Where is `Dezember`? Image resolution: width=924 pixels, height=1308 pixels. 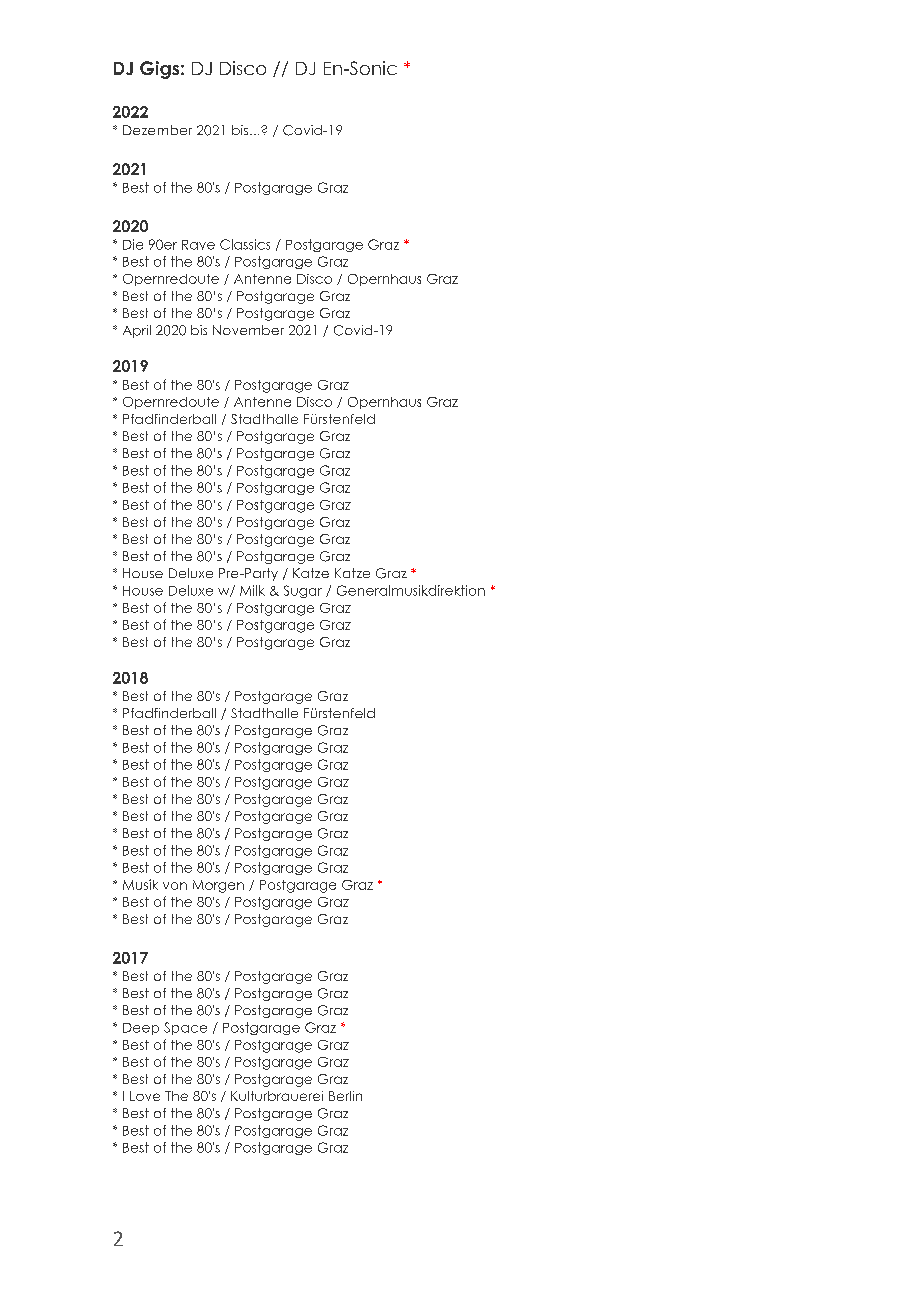 Dezember is located at coordinates (157, 130).
